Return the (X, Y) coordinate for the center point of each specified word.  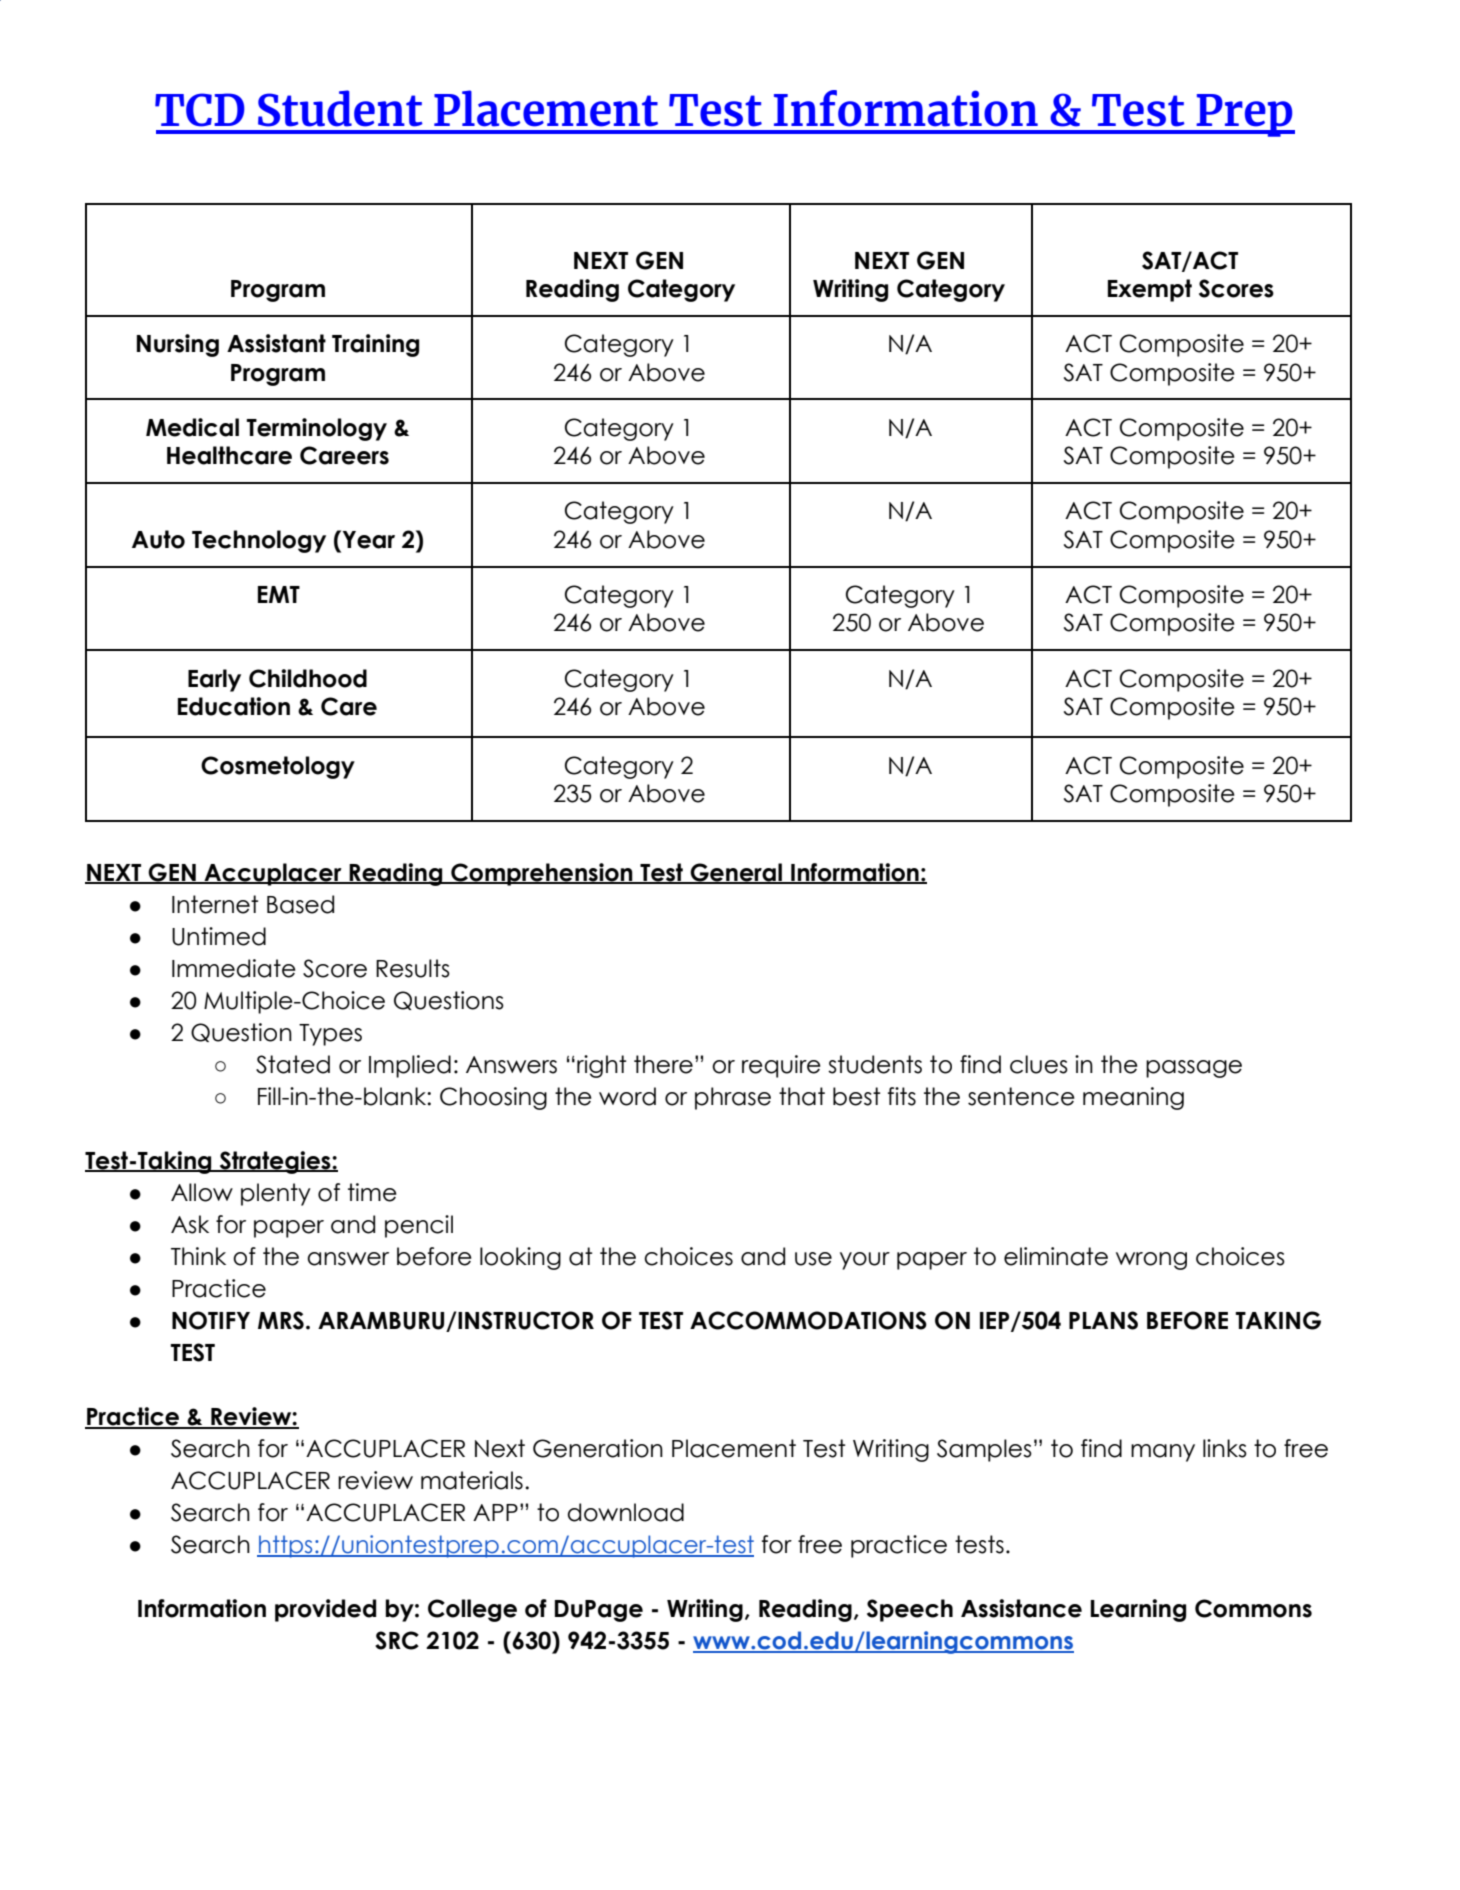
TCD (200, 110)
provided (325, 1610)
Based (300, 904)
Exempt (1150, 290)
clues (1039, 1064)
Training (375, 345)
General (736, 873)
